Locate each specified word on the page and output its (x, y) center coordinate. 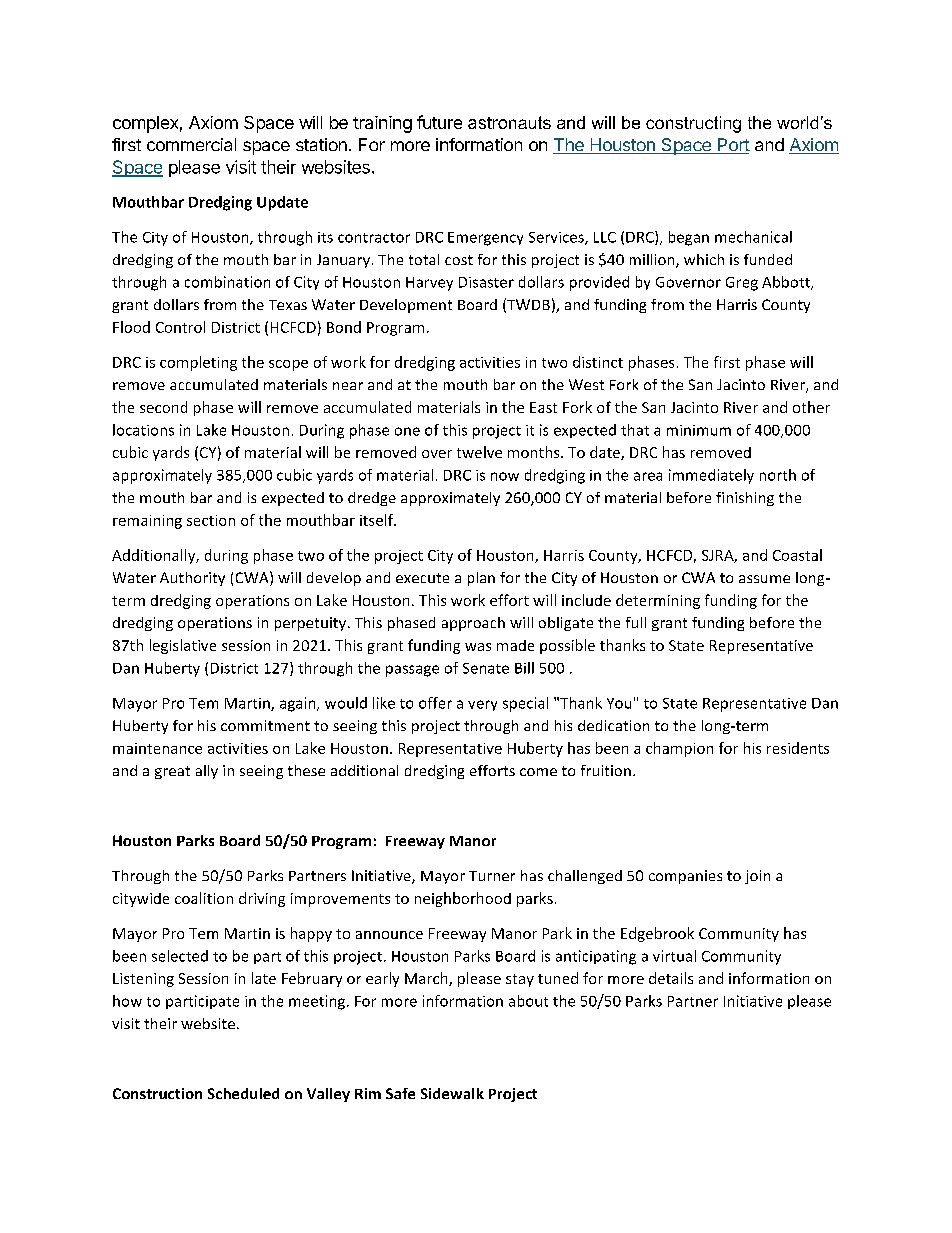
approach (473, 624)
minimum (699, 430)
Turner (492, 876)
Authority (192, 579)
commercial (191, 144)
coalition (204, 898)
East (543, 407)
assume (764, 579)
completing (198, 363)
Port (732, 146)
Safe (400, 1093)
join (757, 877)
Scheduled (243, 1093)
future (439, 122)
